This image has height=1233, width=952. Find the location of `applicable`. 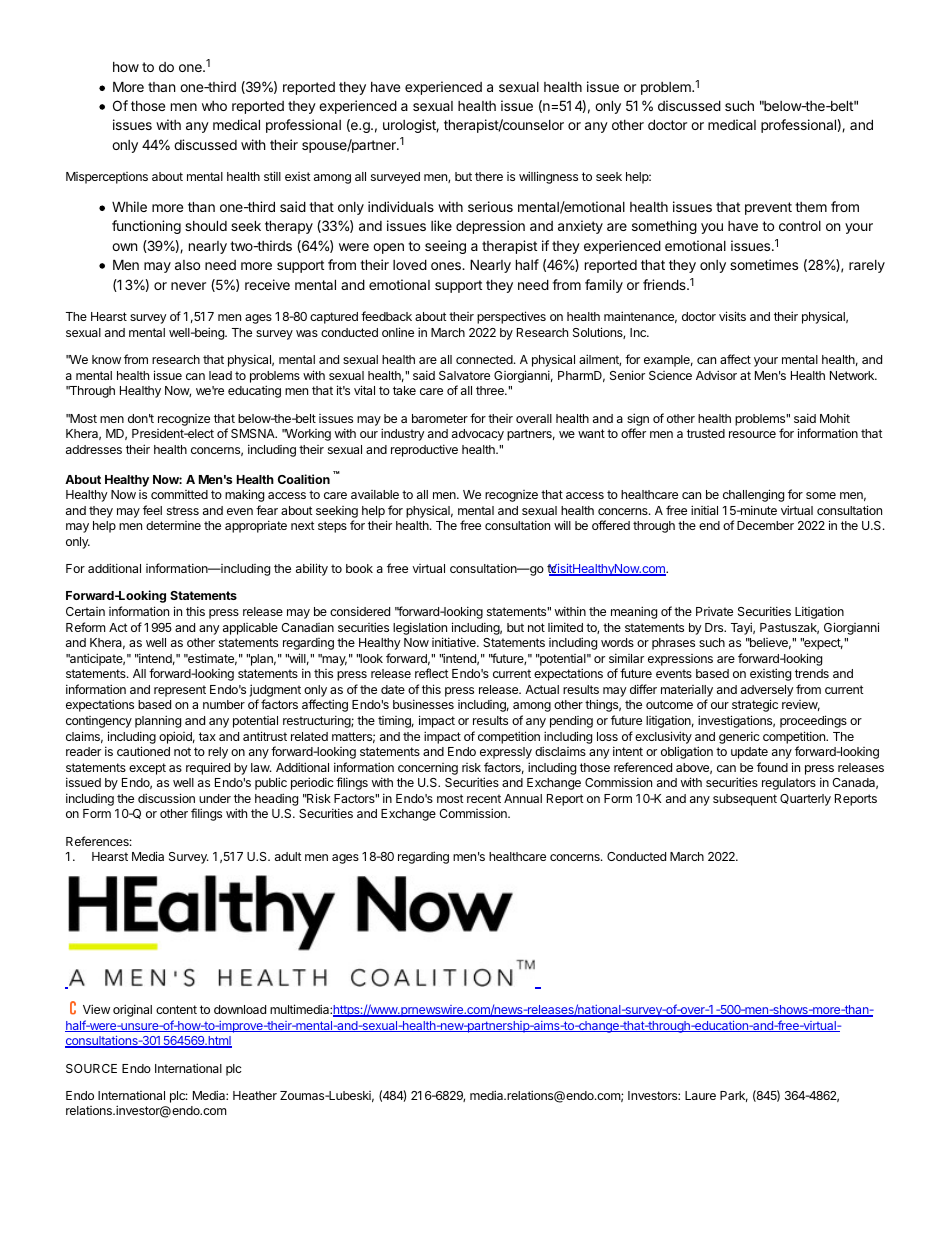

applicable is located at coordinates (250, 629).
